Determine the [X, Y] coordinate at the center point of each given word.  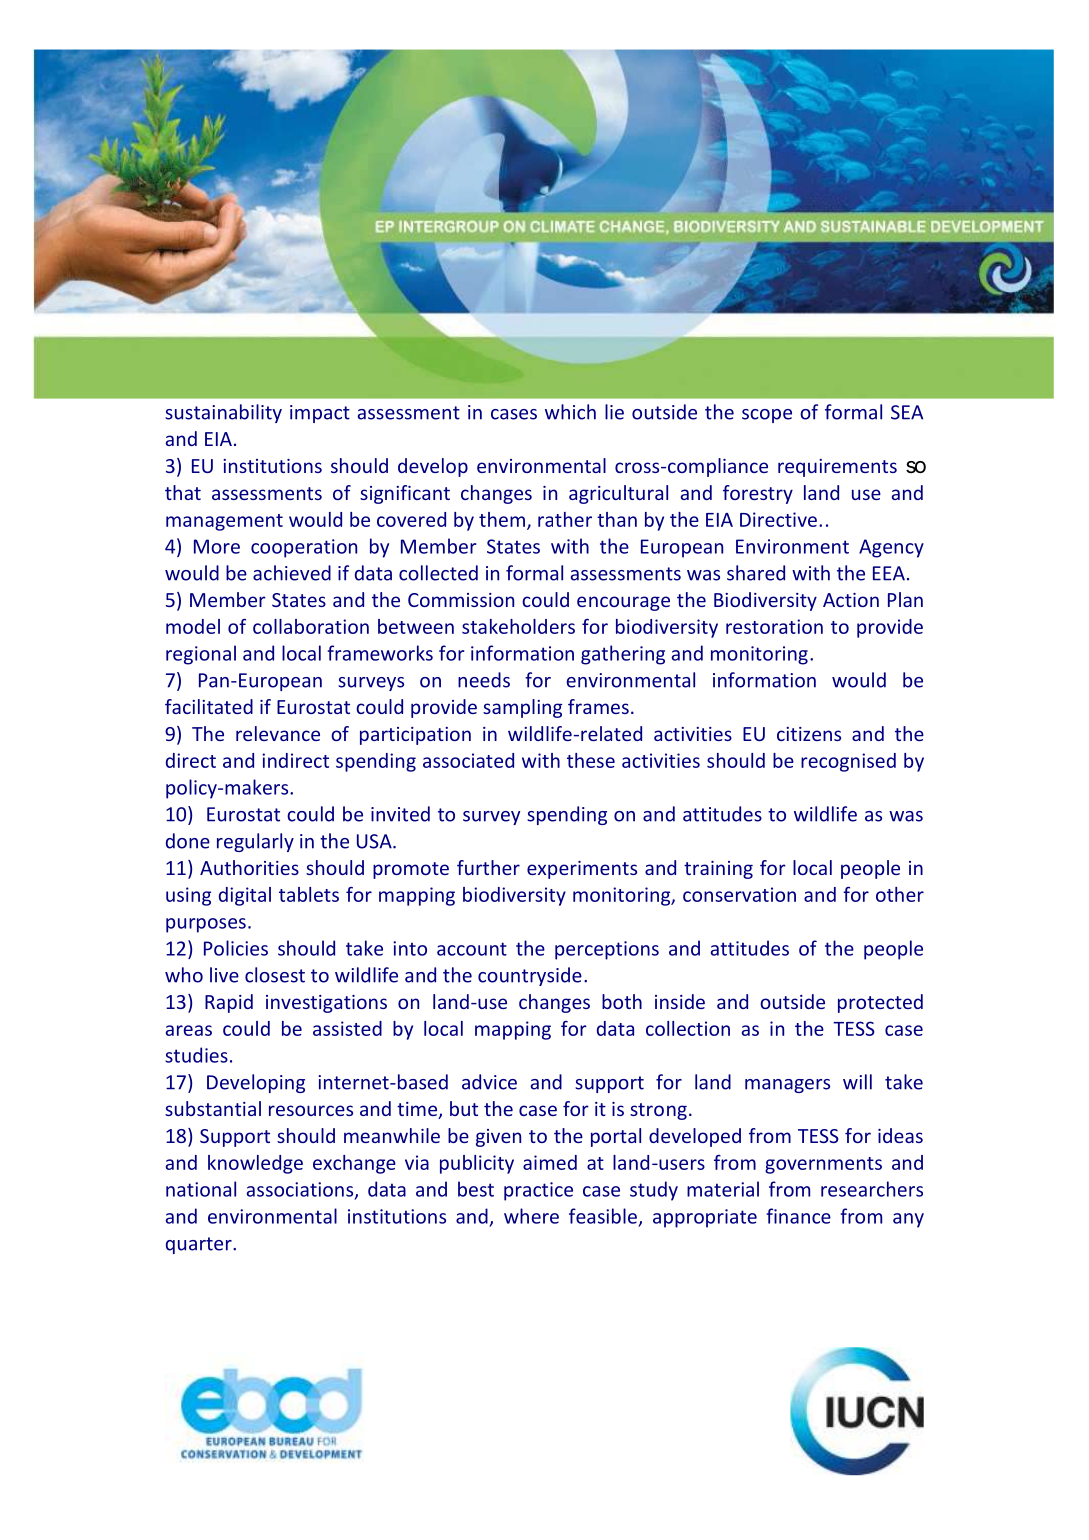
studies [196, 1055]
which [570, 412]
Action [851, 600]
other [900, 894]
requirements [837, 468]
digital [245, 896]
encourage [623, 603]
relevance [278, 733]
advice [489, 1082]
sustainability [223, 413]
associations [301, 1190]
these [591, 760]
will [857, 1082]
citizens [809, 734]
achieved [292, 573]
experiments [582, 870]
